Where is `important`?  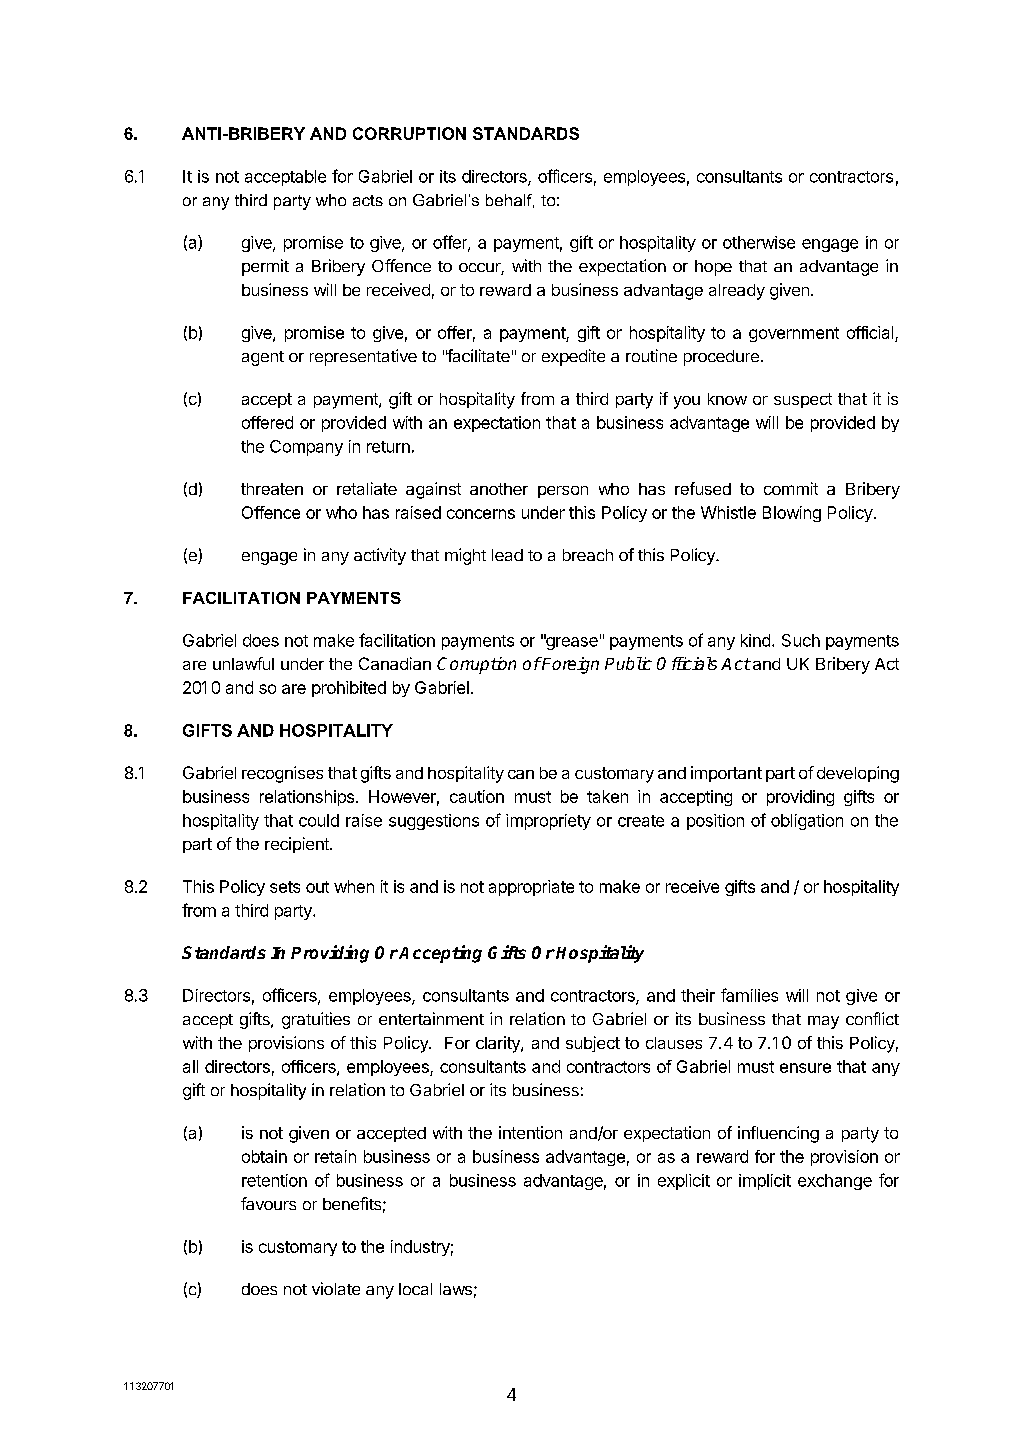 important is located at coordinates (726, 774).
